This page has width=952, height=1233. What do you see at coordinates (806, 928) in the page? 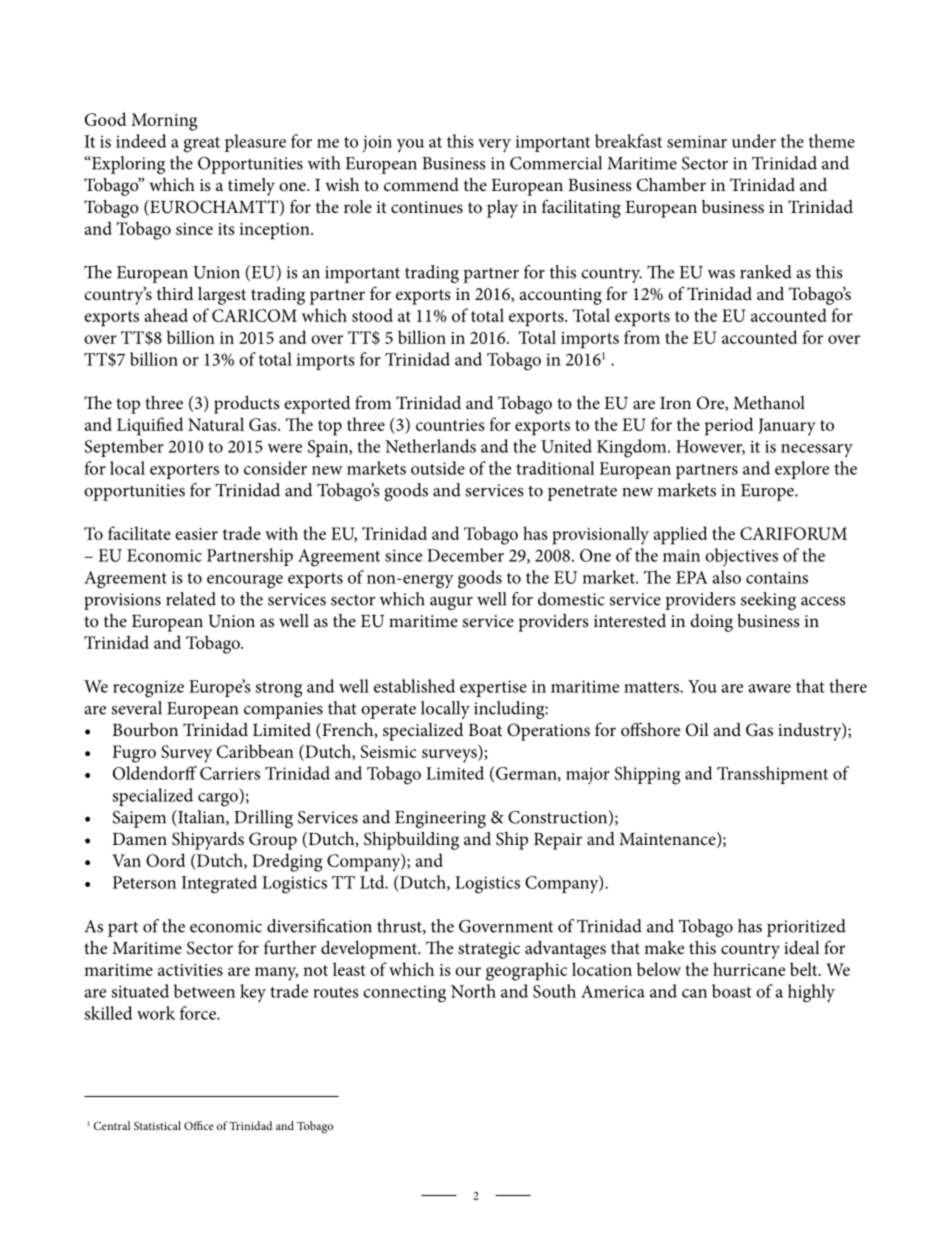
I see `prioritized` at bounding box center [806, 928].
